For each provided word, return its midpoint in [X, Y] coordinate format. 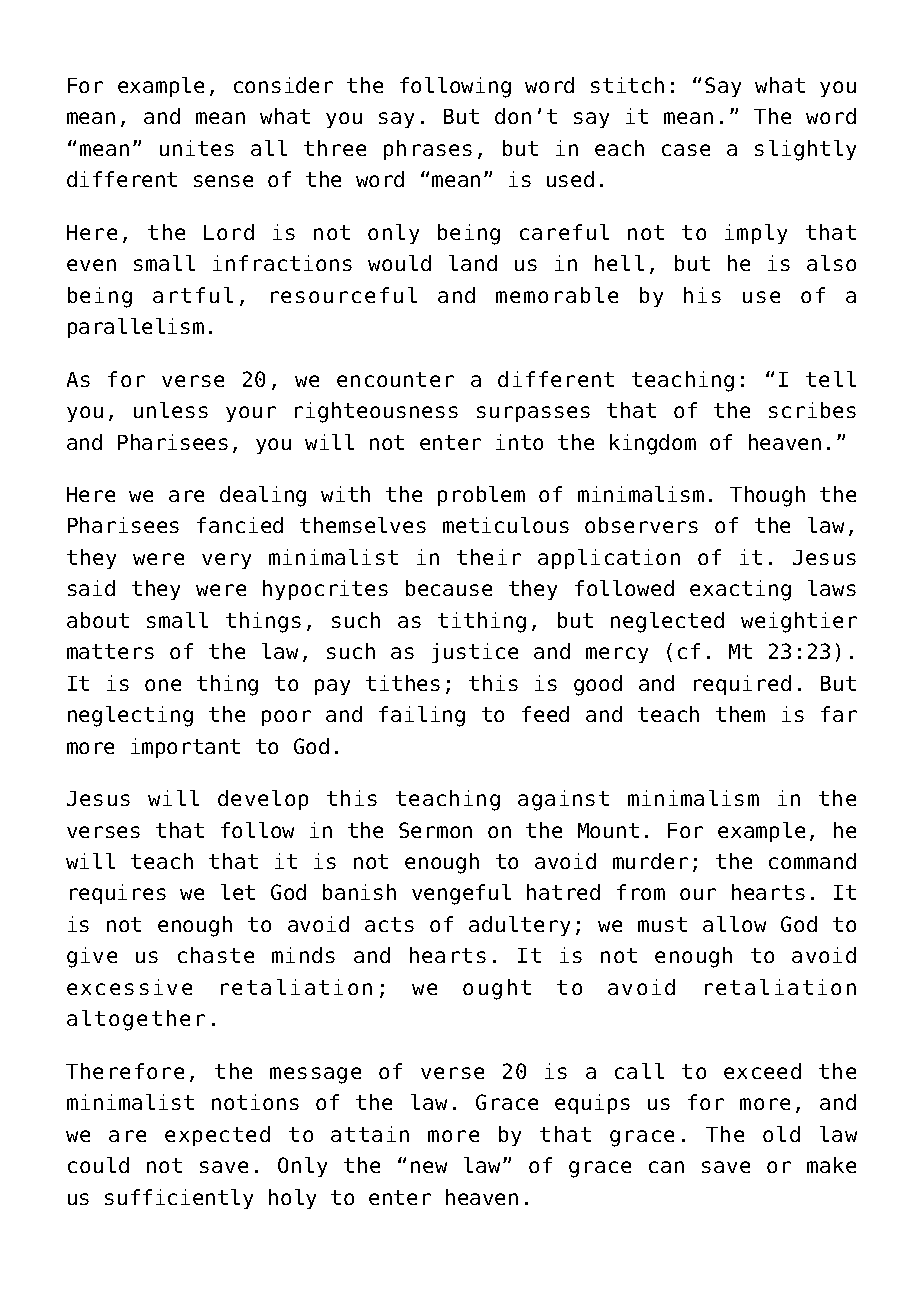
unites [197, 148]
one [163, 685]
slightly [805, 150]
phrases [428, 150]
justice [475, 653]
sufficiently [179, 1199]
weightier [799, 622]
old [781, 1134]
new [429, 1167]
